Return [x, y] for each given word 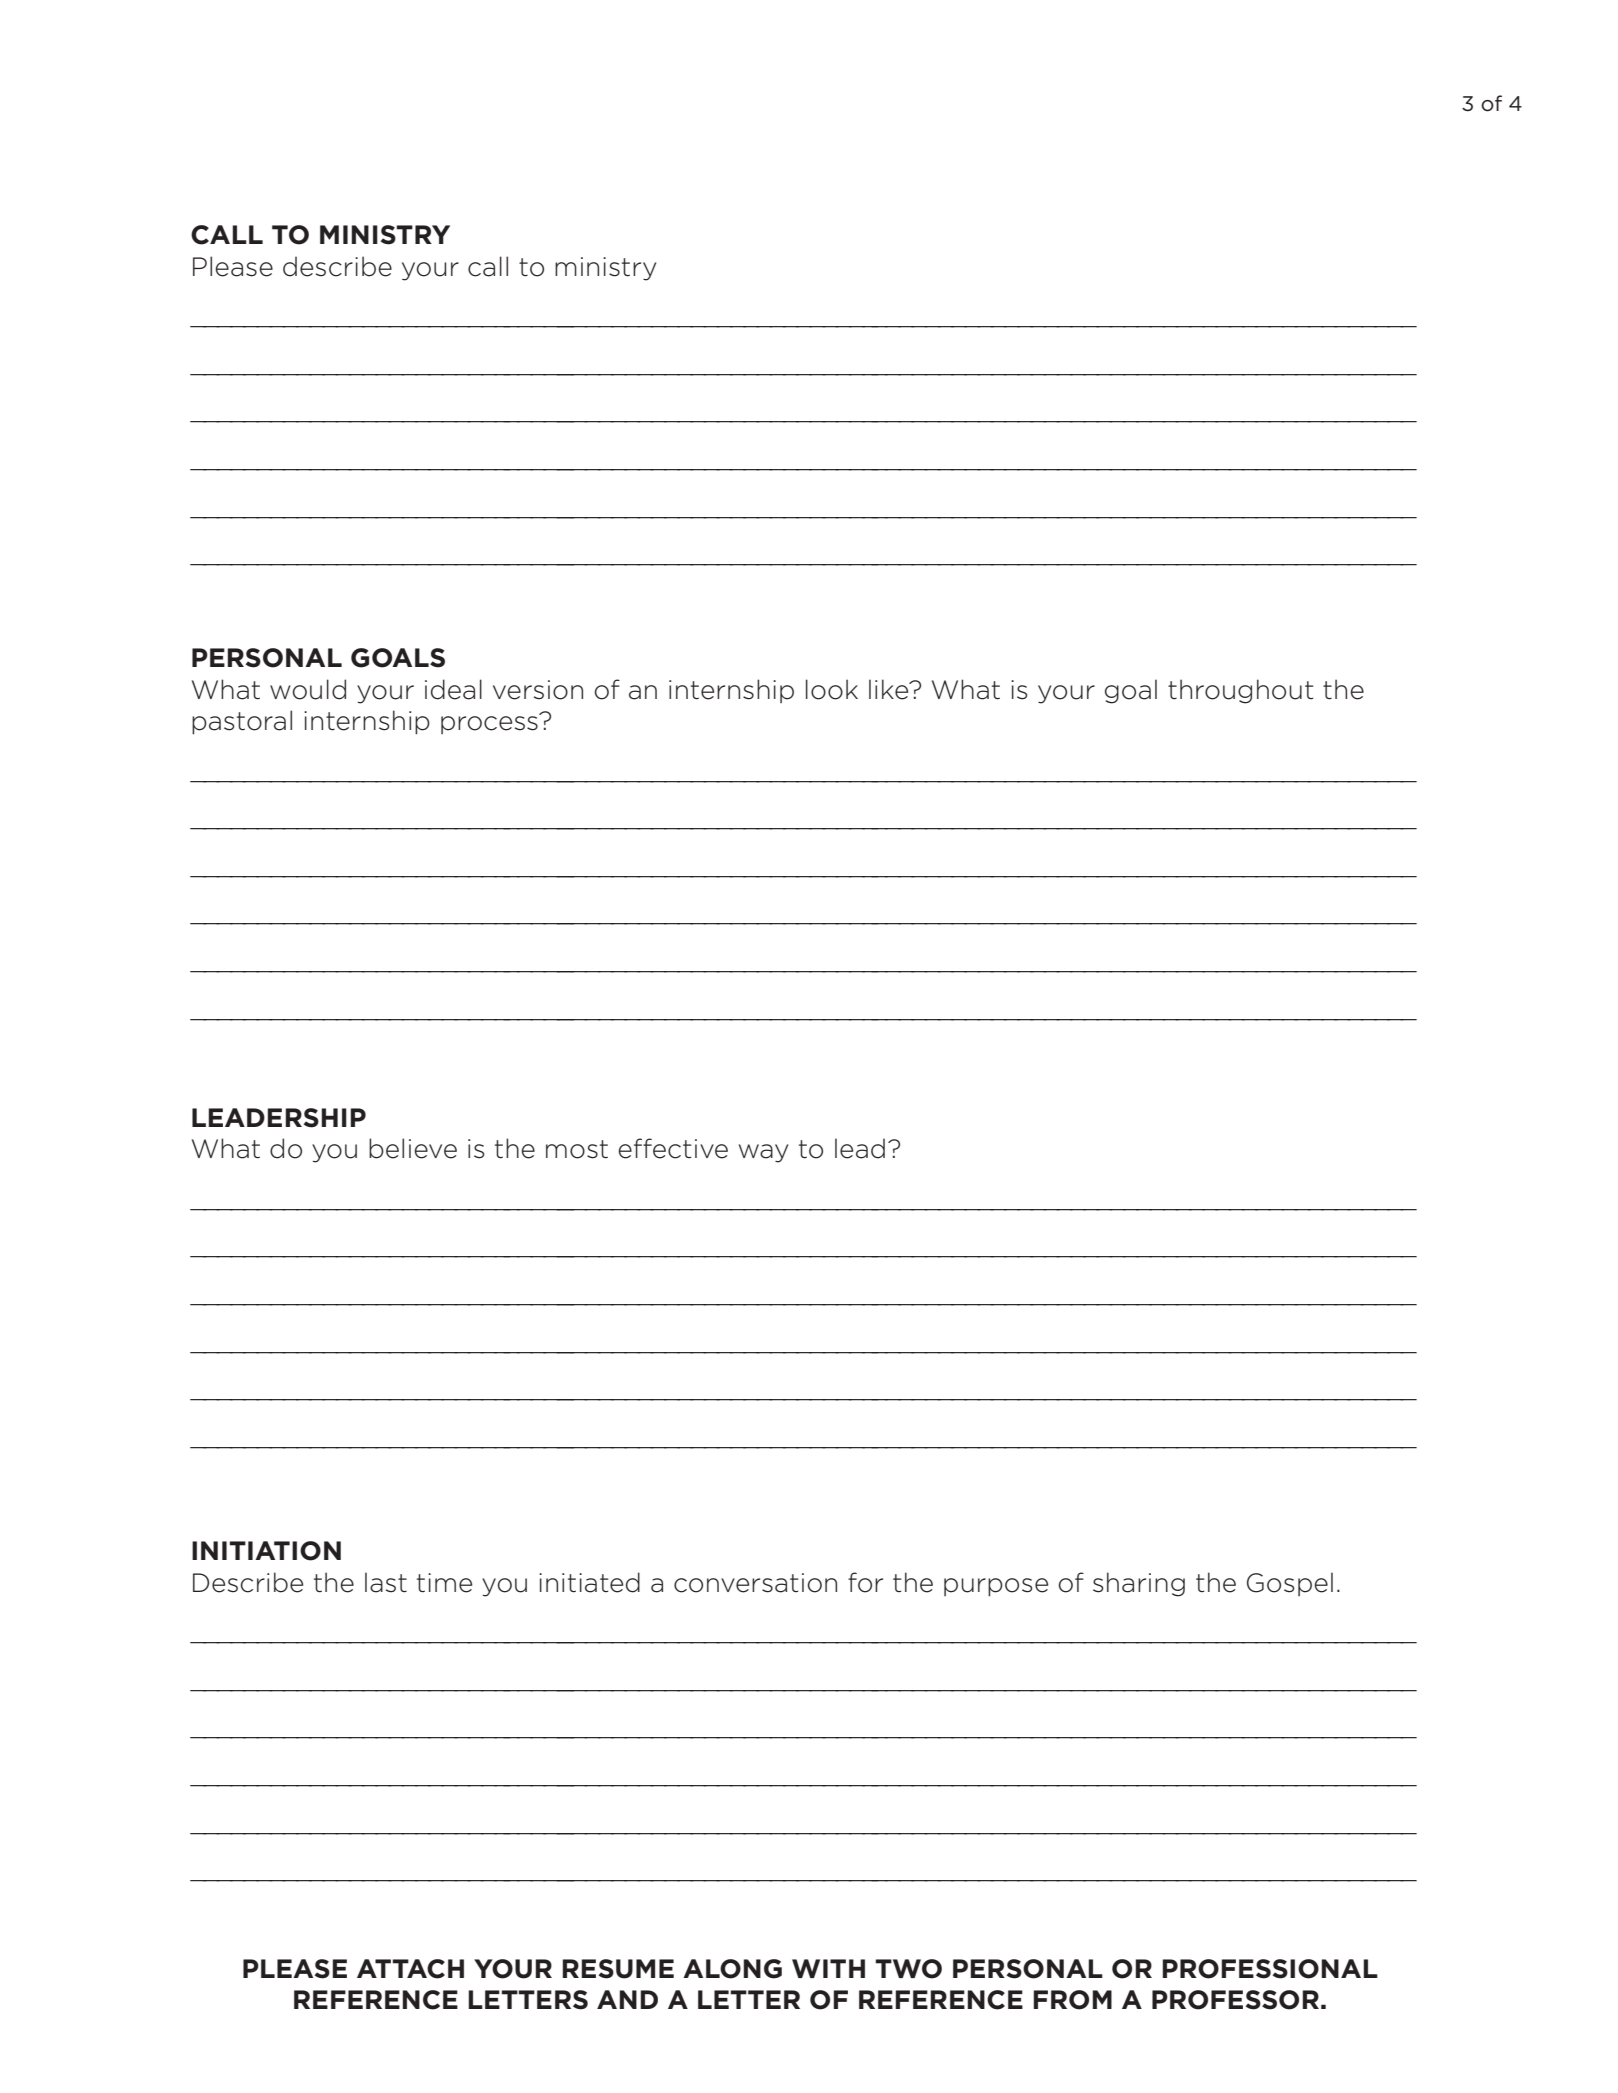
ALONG [732, 1969]
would [308, 689]
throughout [1240, 691]
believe [413, 1148]
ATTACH [410, 1969]
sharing [1139, 1584]
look [832, 689]
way [763, 1153]
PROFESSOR [1235, 2000]
